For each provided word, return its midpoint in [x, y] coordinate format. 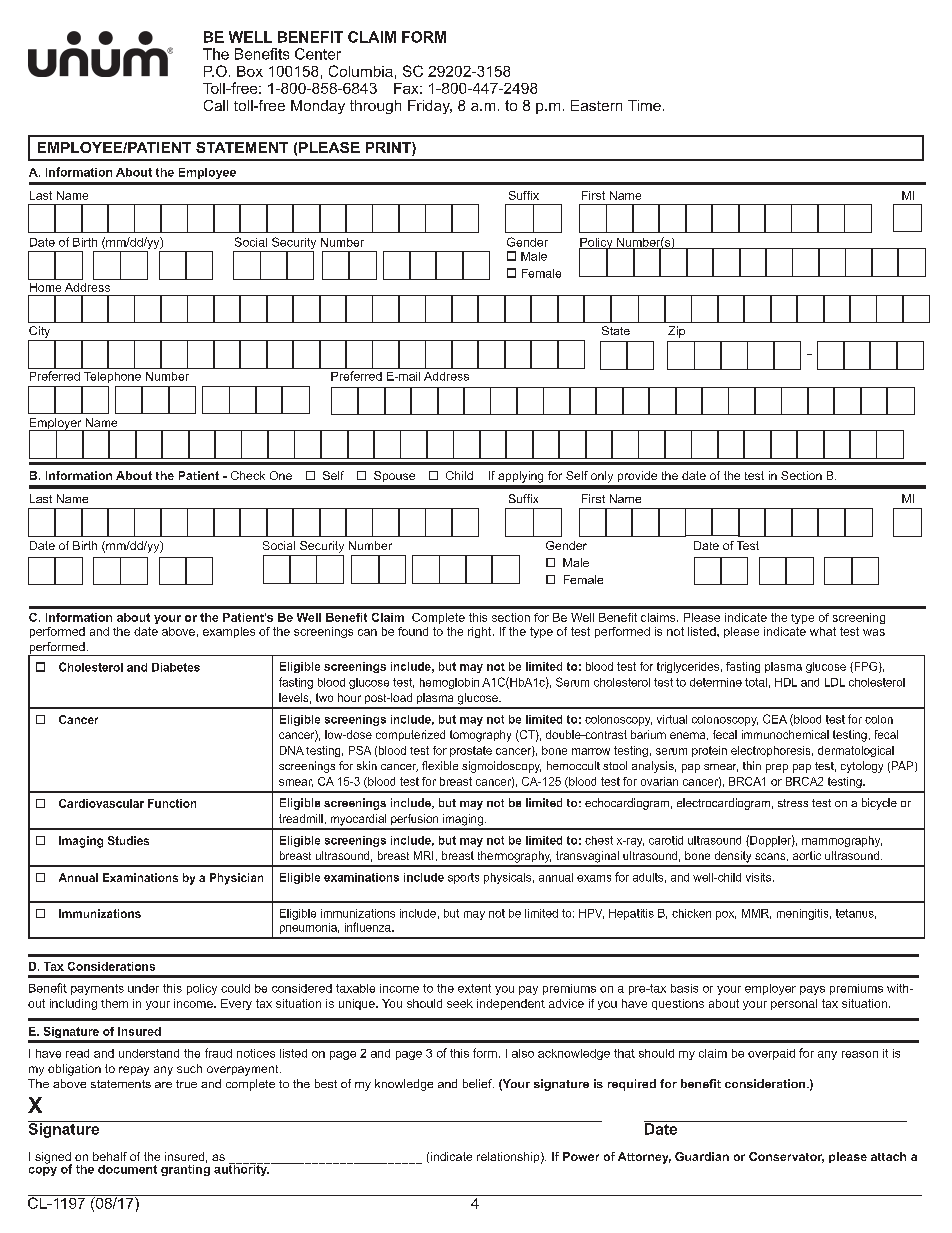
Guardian [702, 1156]
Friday [430, 107]
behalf [110, 1156]
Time [644, 105]
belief [478, 1083]
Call [216, 105]
